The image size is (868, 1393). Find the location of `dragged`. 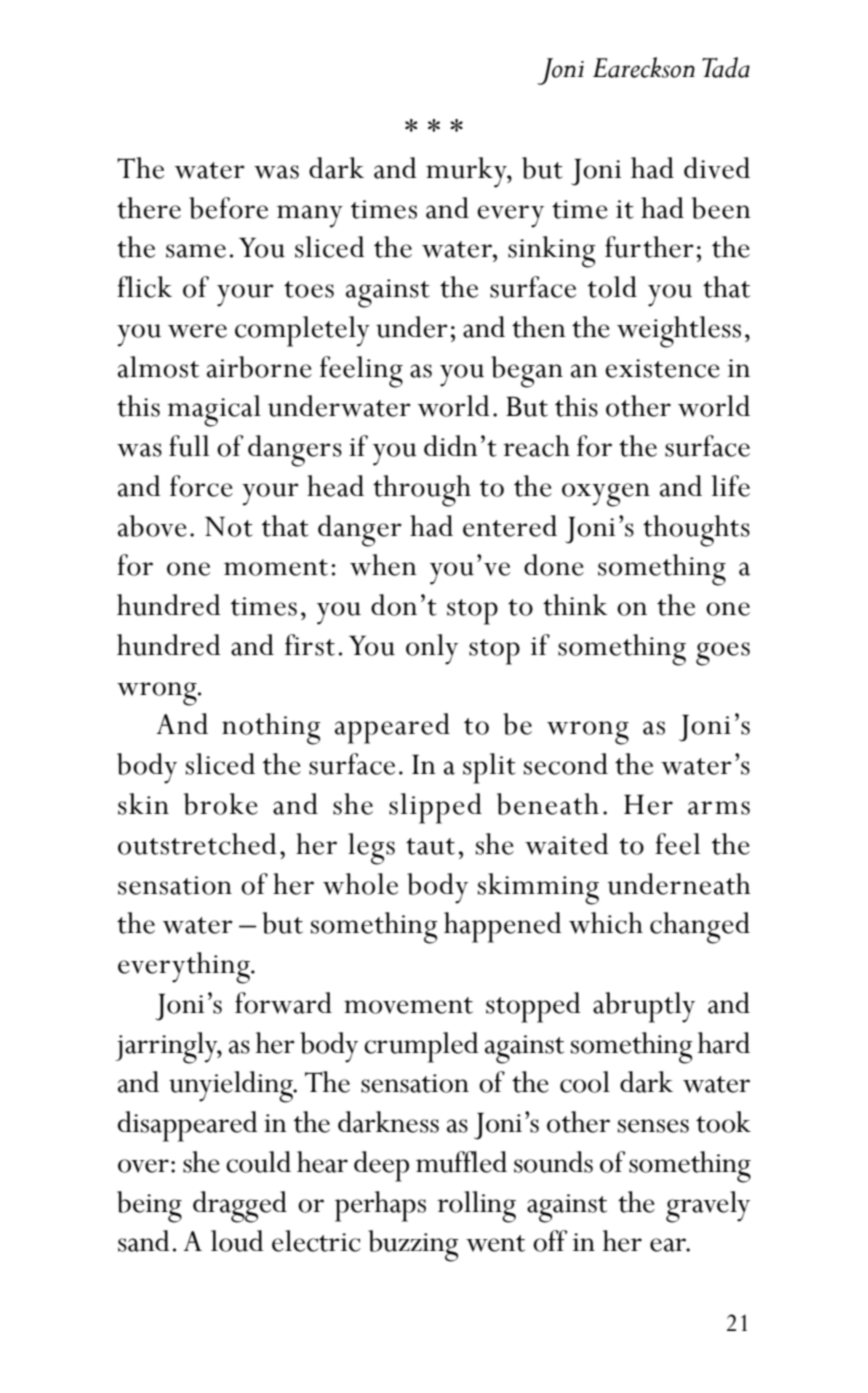

dragged is located at coordinates (240, 1207).
